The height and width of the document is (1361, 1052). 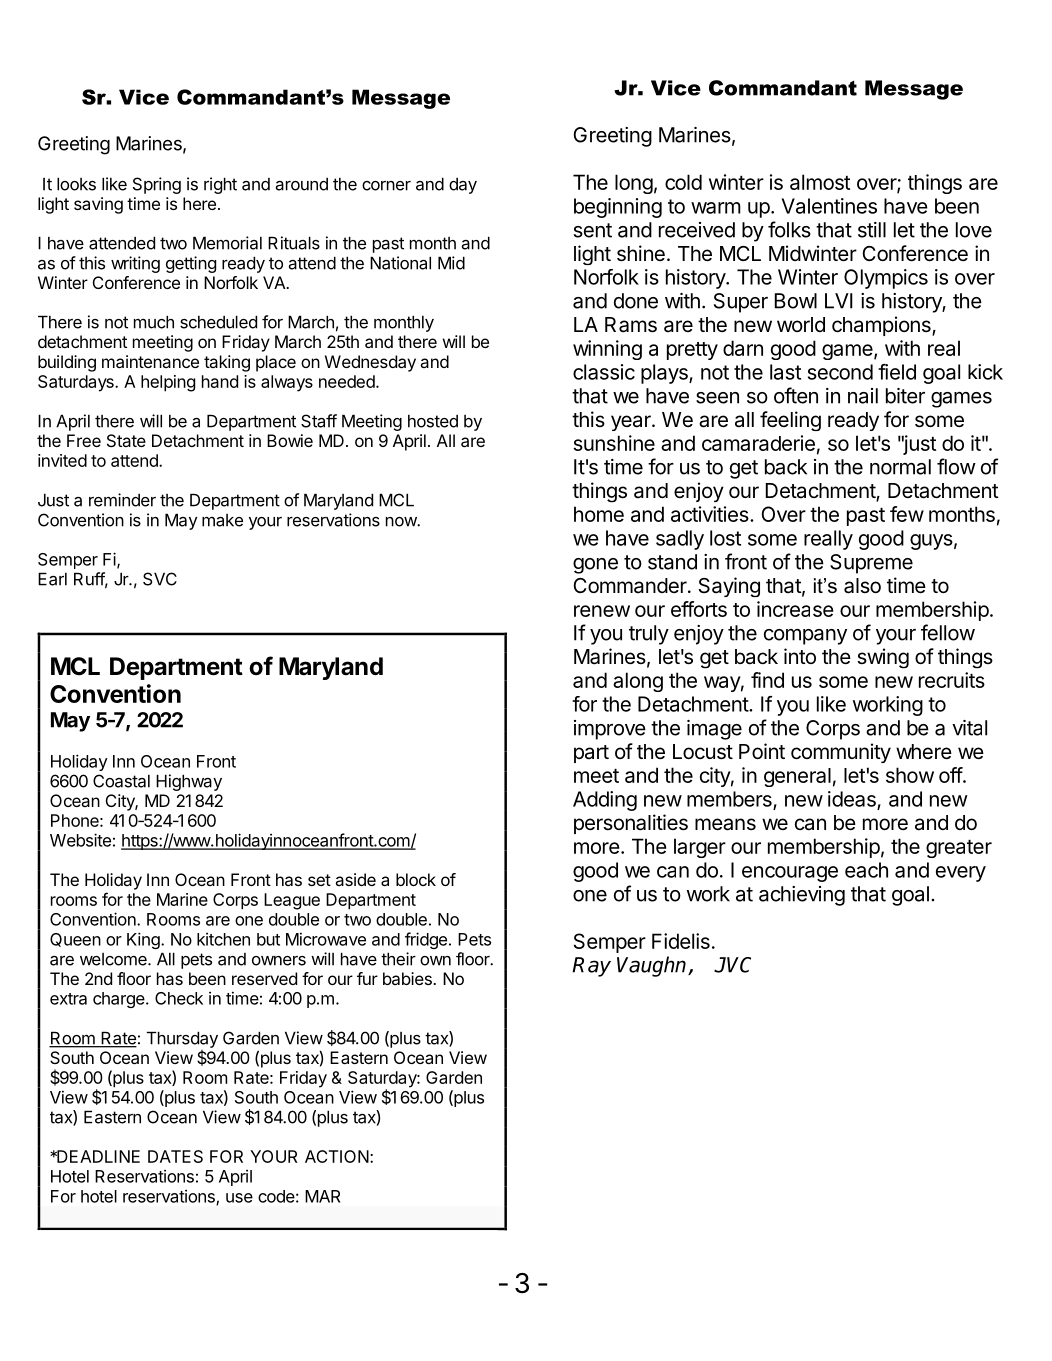 I want to click on block, so click(x=416, y=879).
